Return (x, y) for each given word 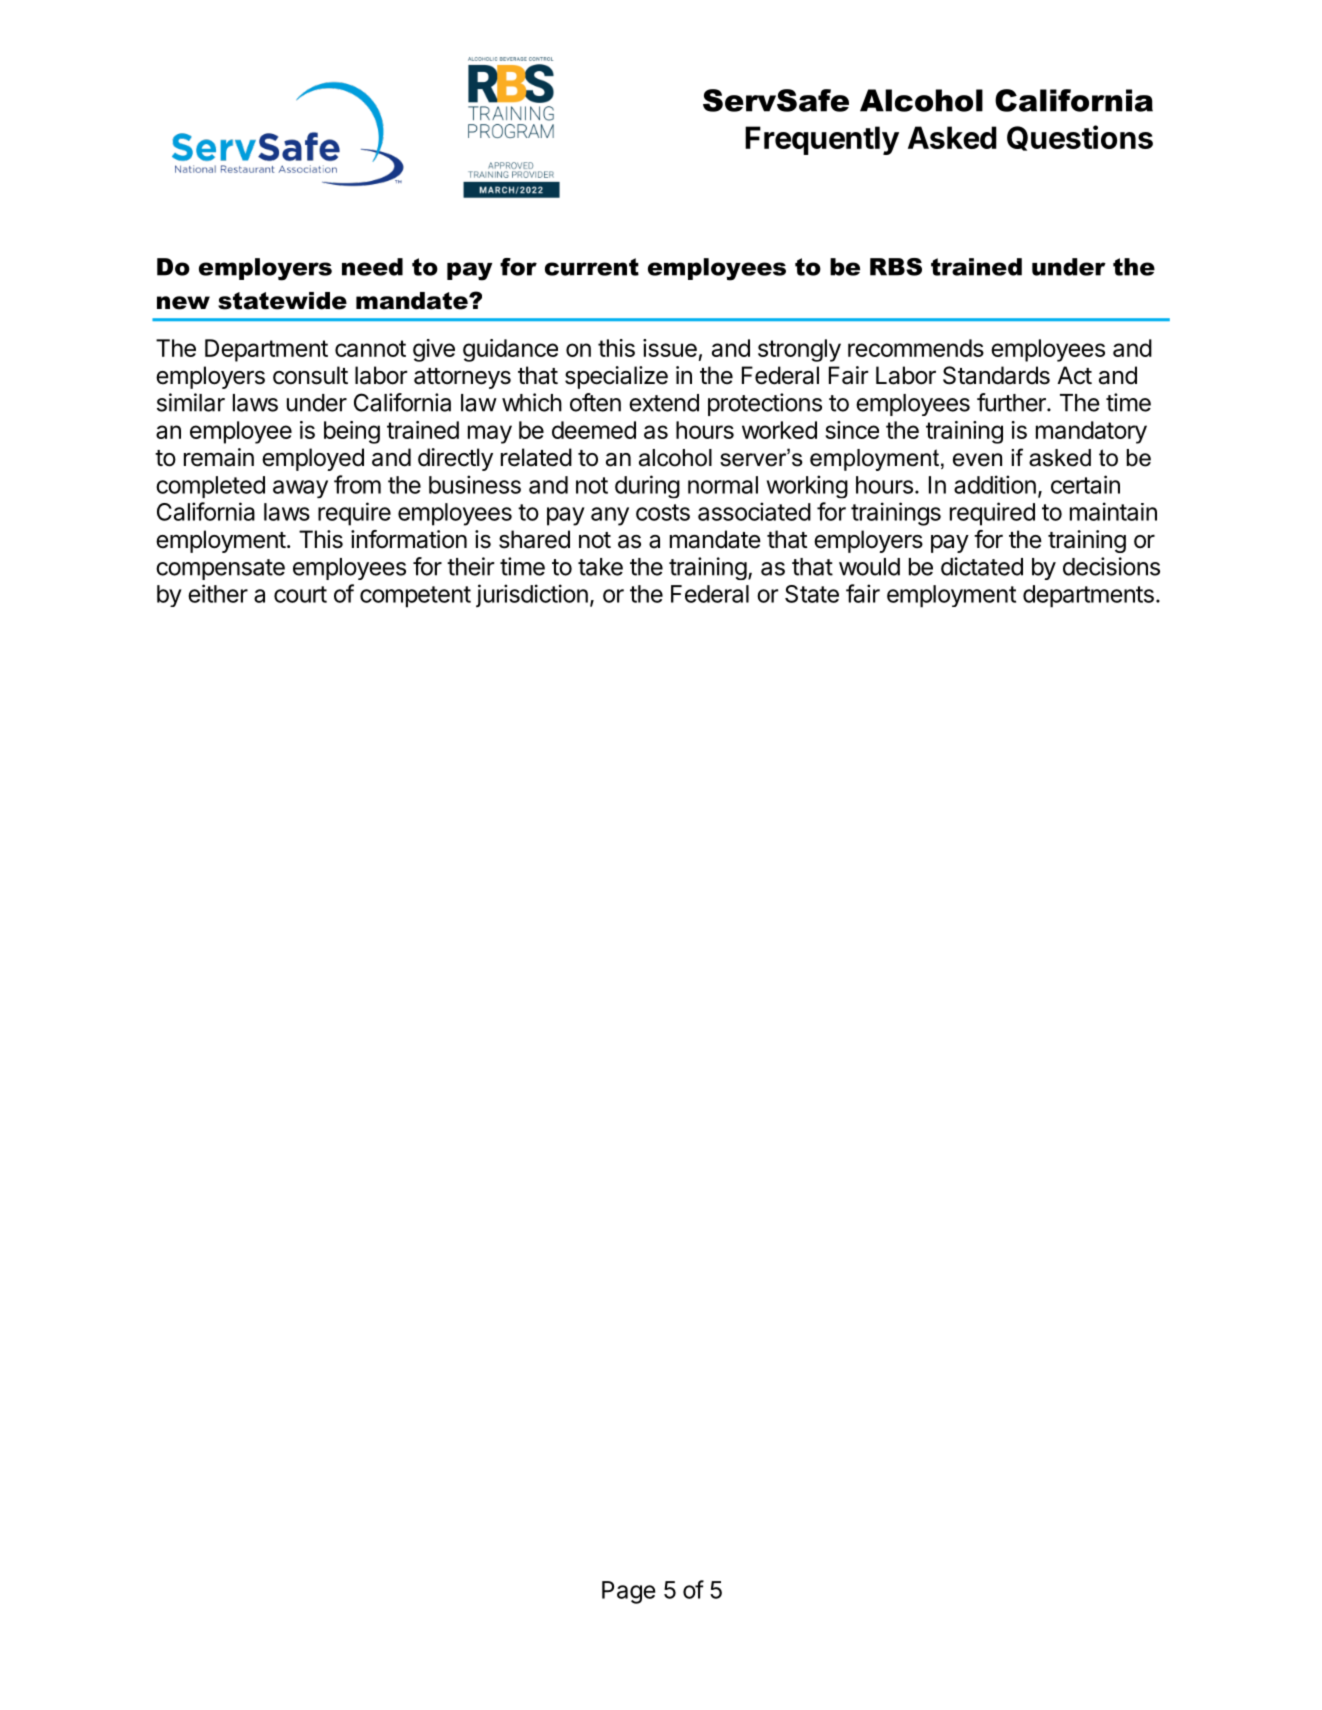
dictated (982, 566)
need (372, 267)
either (218, 593)
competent (415, 597)
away (300, 489)
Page (629, 1592)
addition (995, 484)
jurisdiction (532, 595)
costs (663, 512)
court (300, 594)
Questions (1080, 138)
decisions (1111, 566)
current (592, 267)
